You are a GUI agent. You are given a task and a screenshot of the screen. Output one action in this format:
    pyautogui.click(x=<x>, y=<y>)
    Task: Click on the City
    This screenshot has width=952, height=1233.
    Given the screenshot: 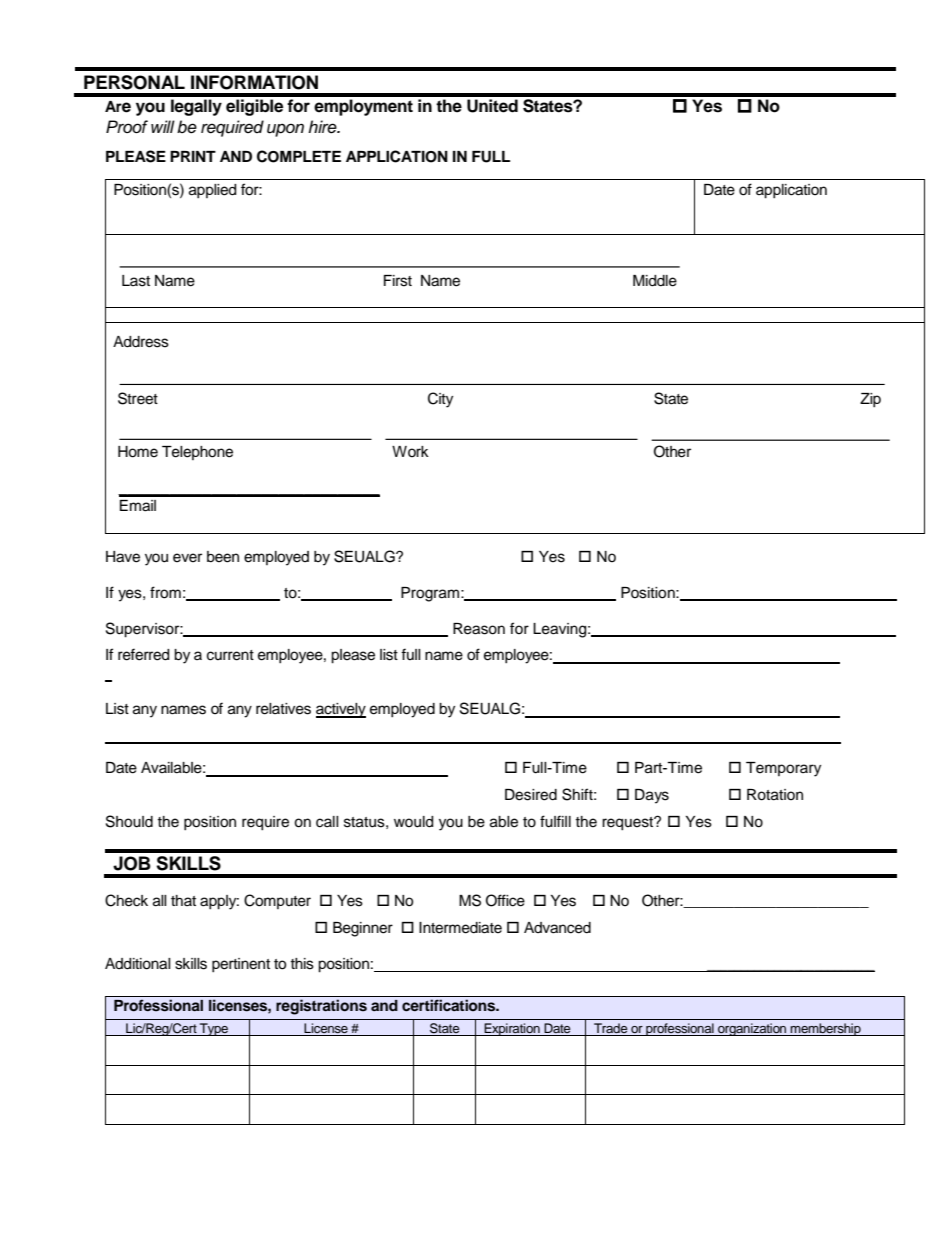 What is the action you would take?
    pyautogui.click(x=440, y=400)
